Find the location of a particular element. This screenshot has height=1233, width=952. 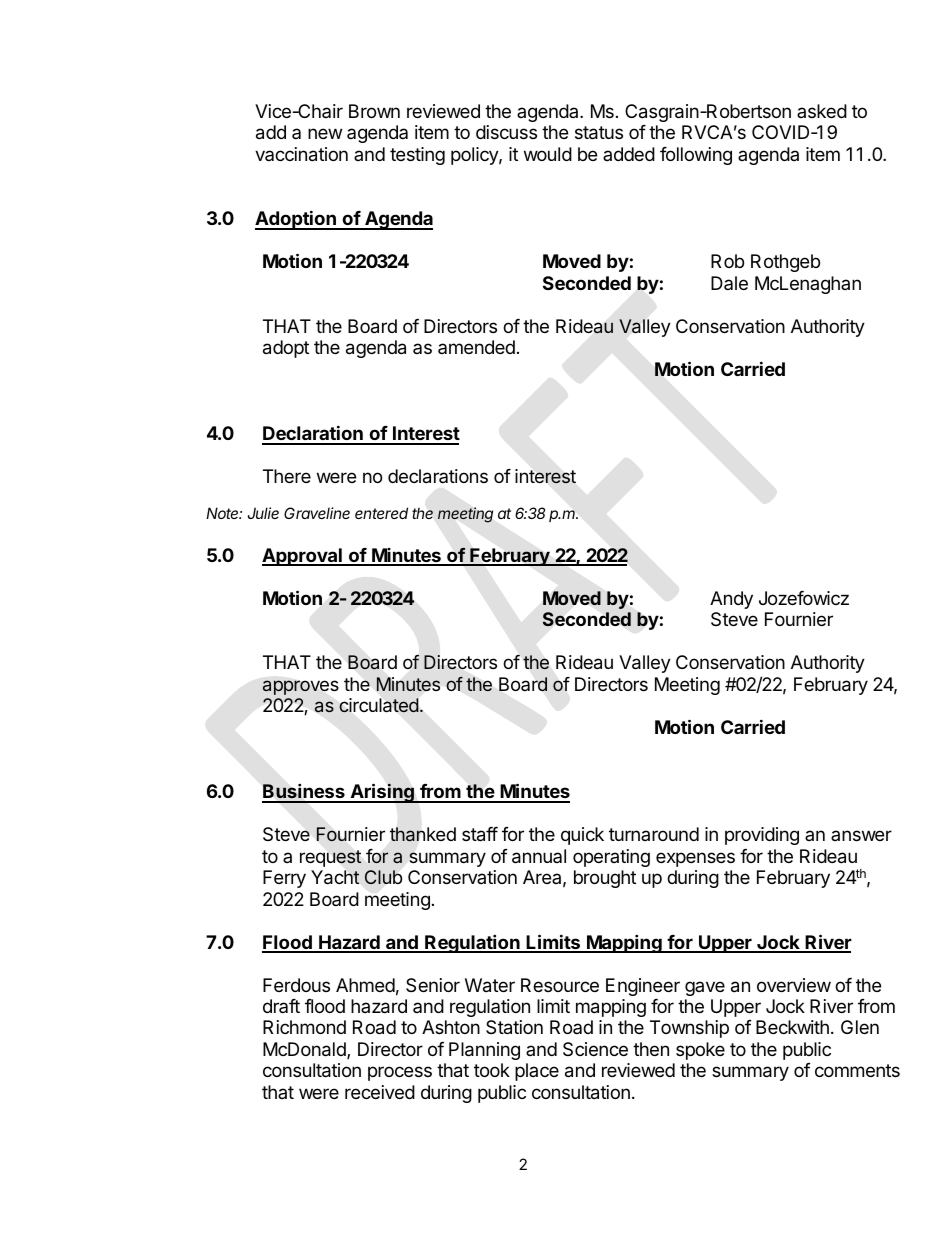

Richmond is located at coordinates (304, 1027).
